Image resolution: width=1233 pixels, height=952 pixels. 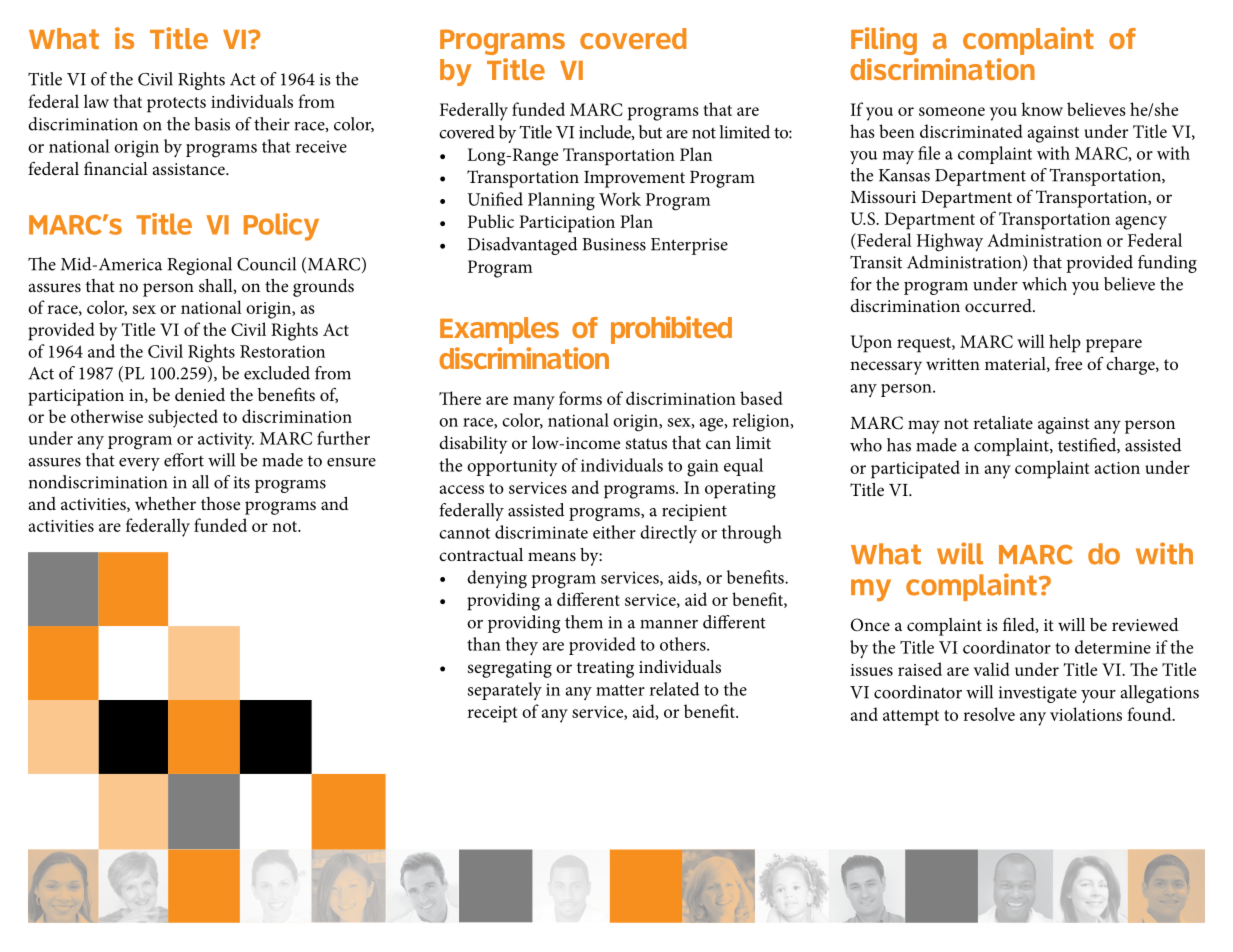 What do you see at coordinates (1038, 694) in the screenshot?
I see `investigate` at bounding box center [1038, 694].
